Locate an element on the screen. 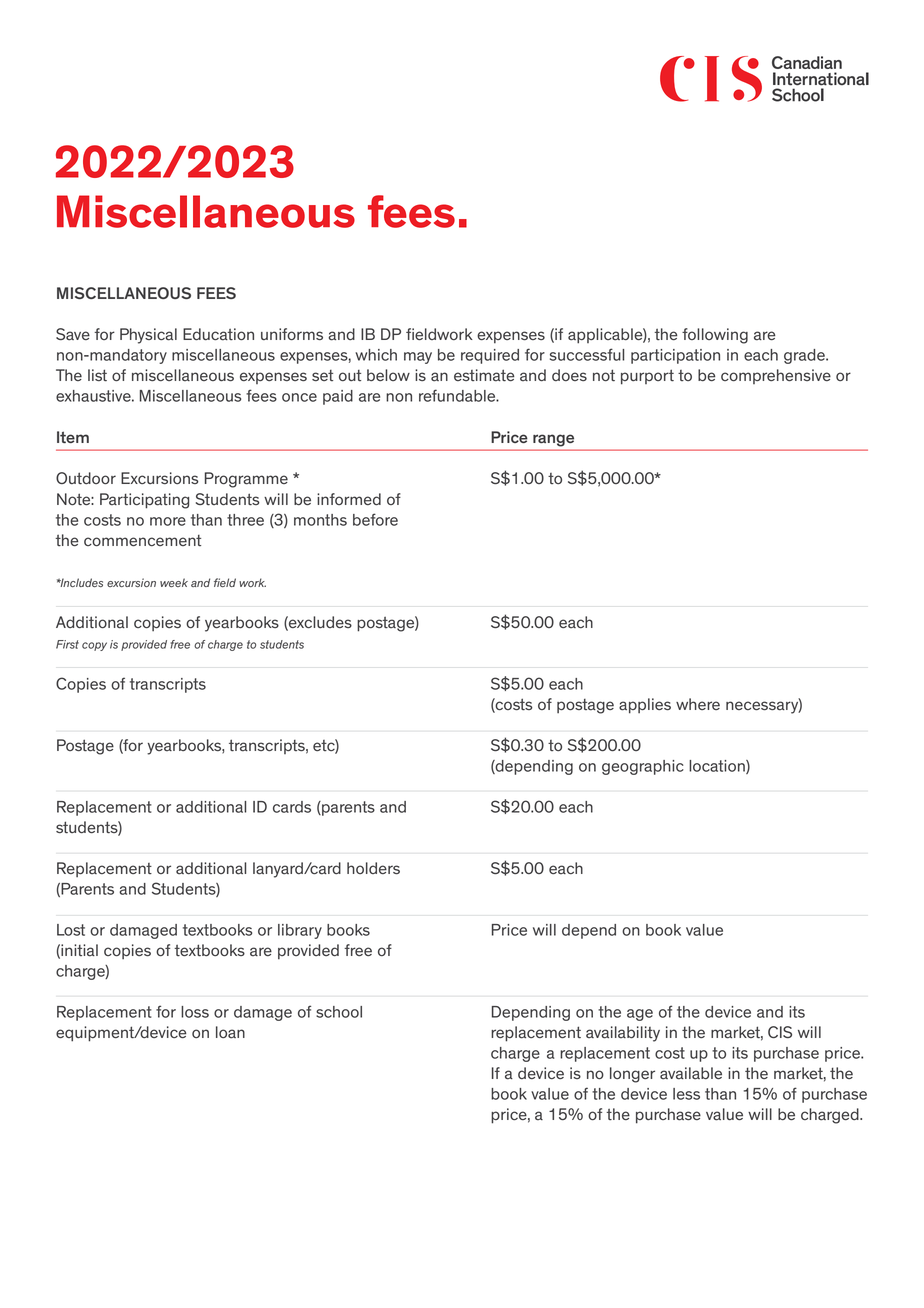 This screenshot has height=1308, width=924. Physical is located at coordinates (148, 336).
